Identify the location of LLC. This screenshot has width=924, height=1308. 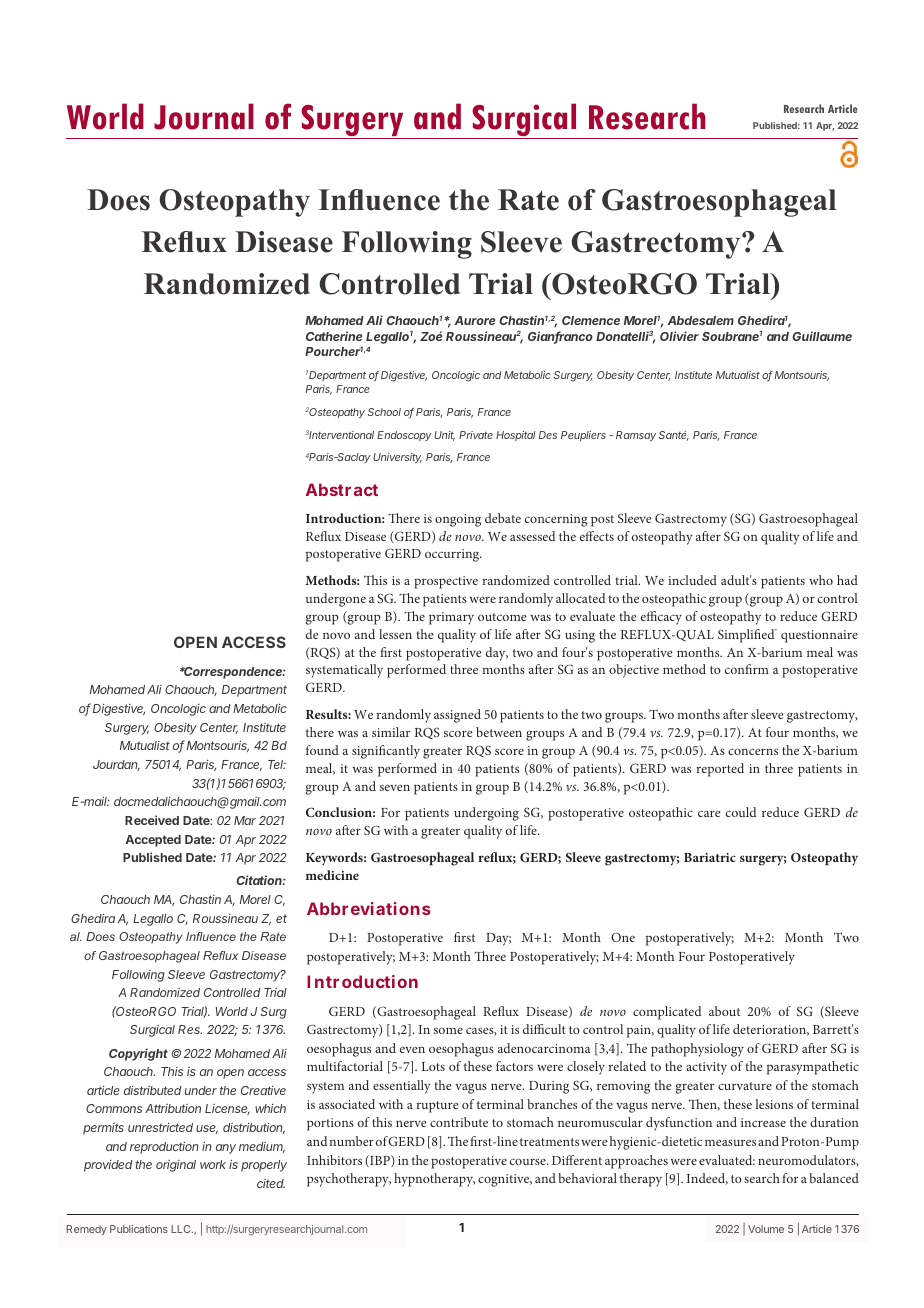
(182, 1229).
